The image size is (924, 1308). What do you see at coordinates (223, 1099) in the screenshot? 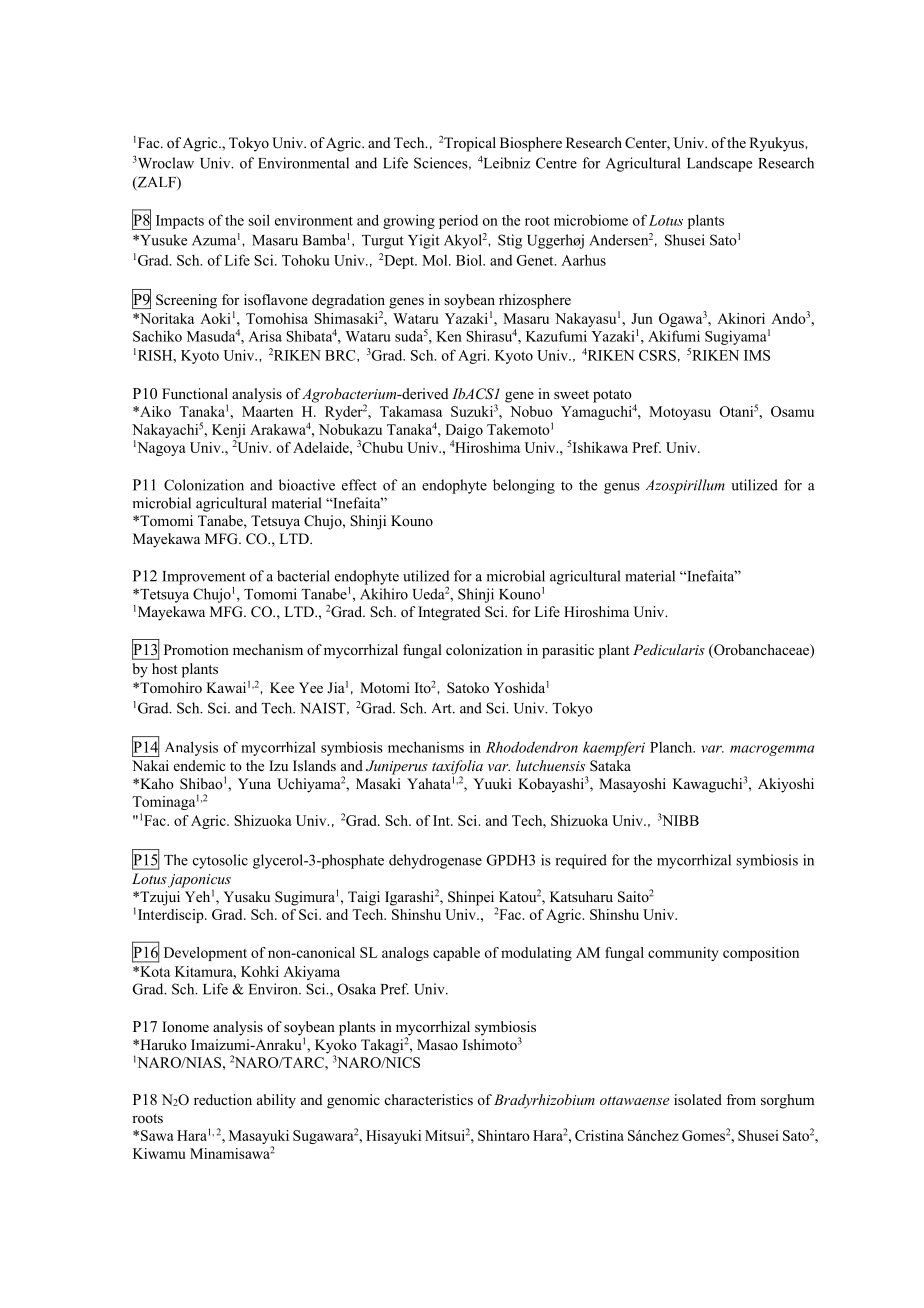
I see `reduction` at bounding box center [223, 1099].
